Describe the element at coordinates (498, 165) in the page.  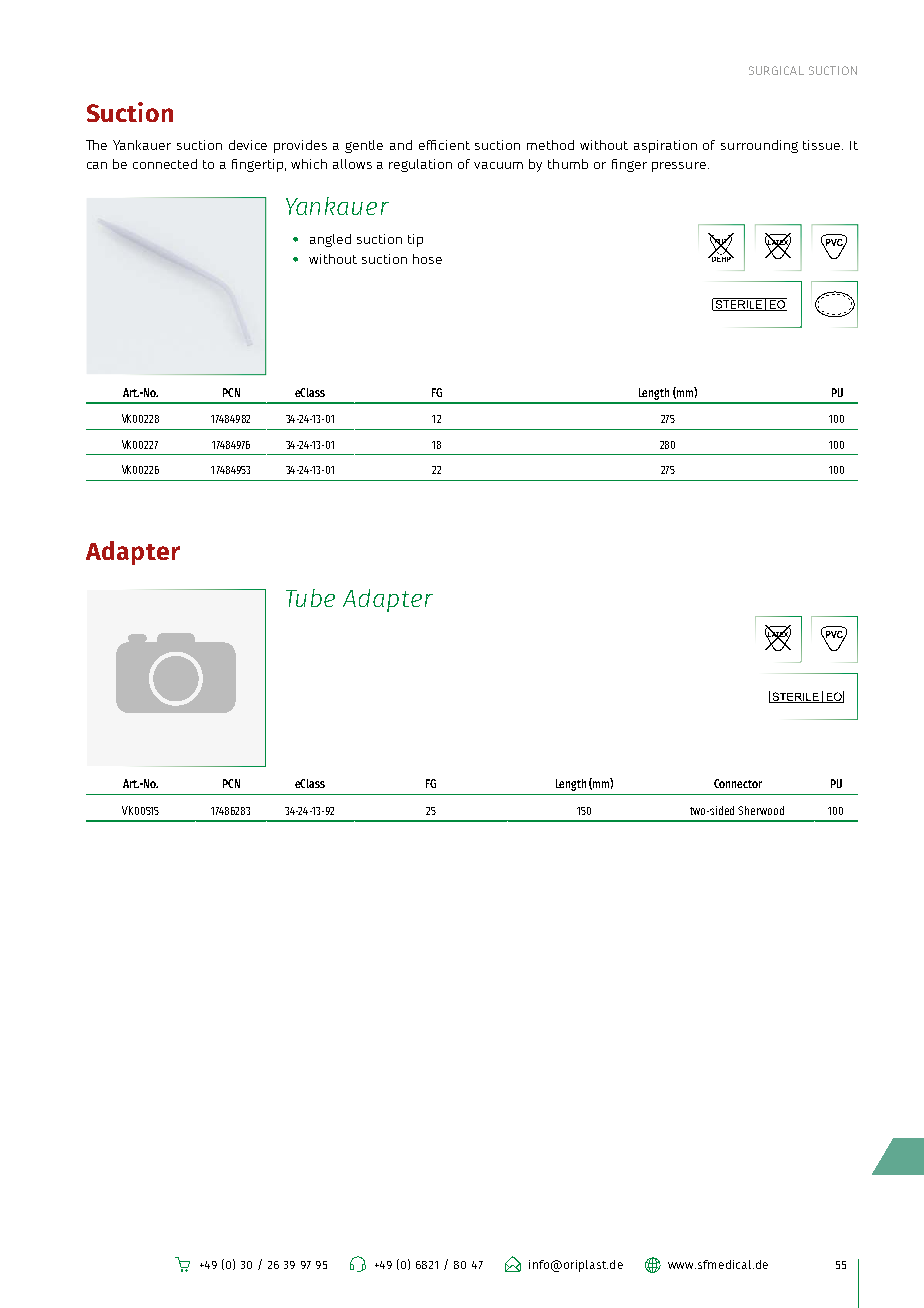
I see `vacuum` at that location.
